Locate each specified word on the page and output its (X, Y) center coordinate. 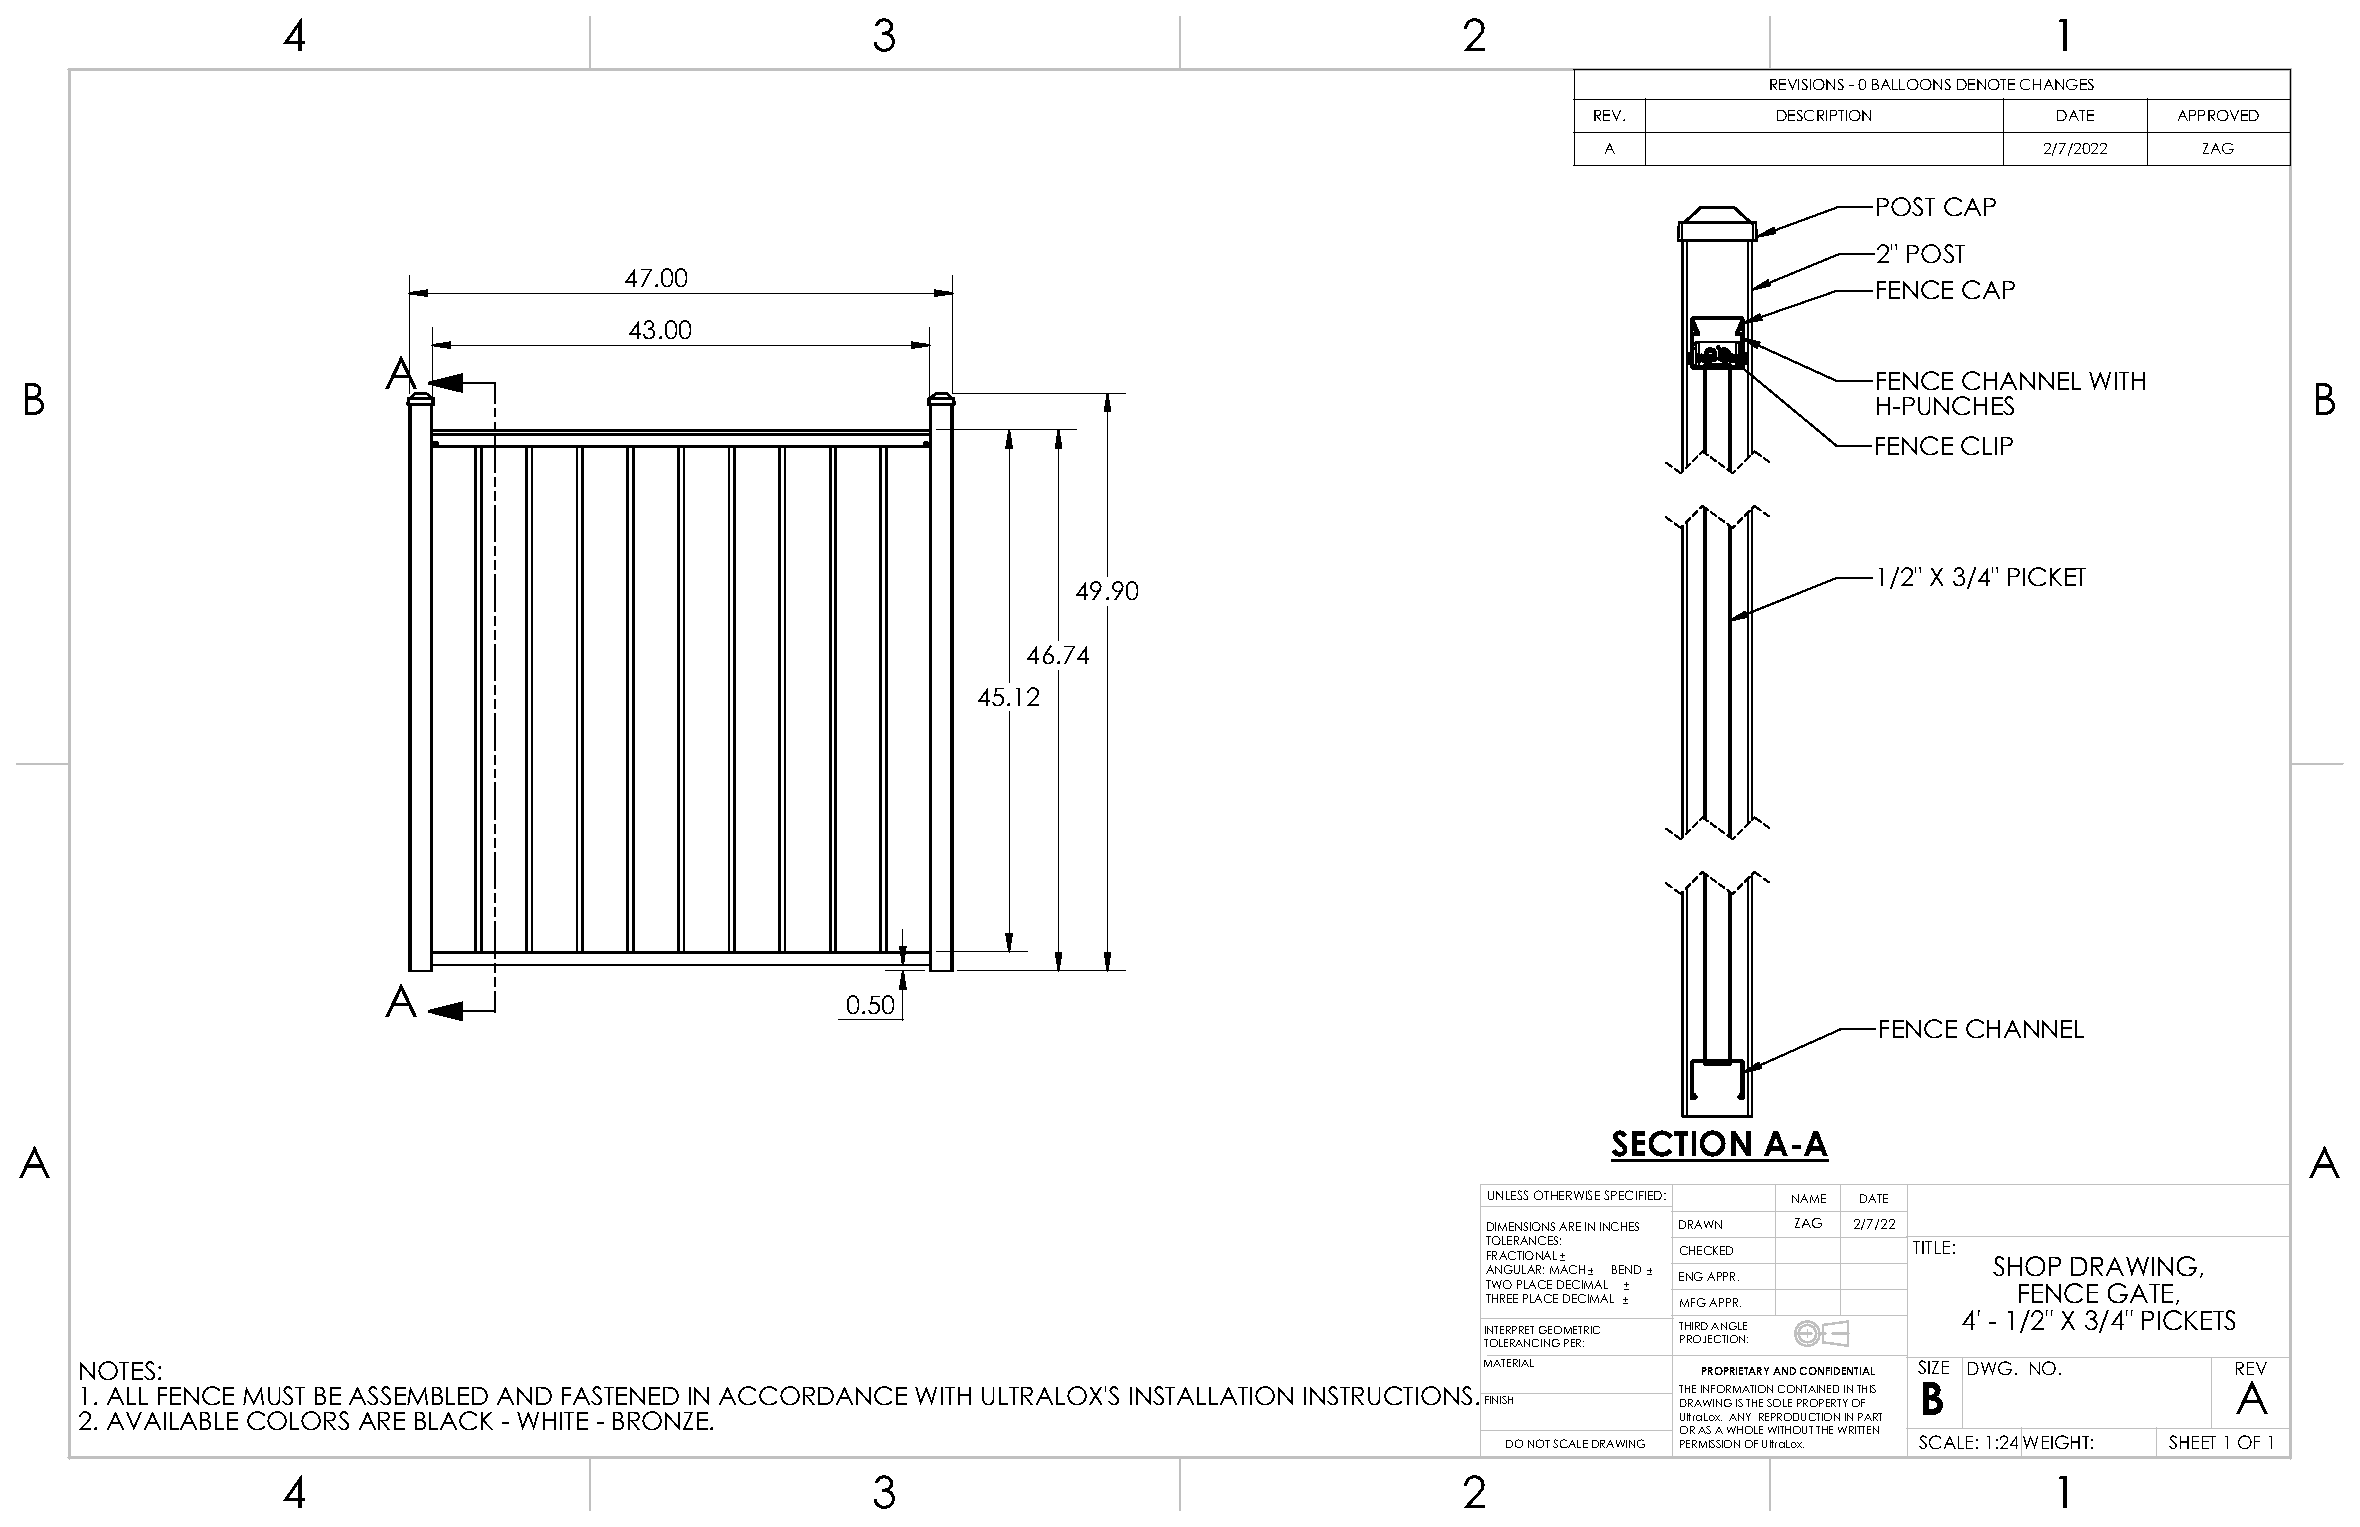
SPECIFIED (1634, 1195)
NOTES (117, 1370)
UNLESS (1508, 1195)
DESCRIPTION (1824, 115)
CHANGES (2057, 84)
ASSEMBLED (418, 1395)
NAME (1809, 1198)
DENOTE (1986, 84)
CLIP (1987, 445)
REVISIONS (1807, 84)
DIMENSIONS (1521, 1226)
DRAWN (1700, 1224)
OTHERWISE (1567, 1195)
